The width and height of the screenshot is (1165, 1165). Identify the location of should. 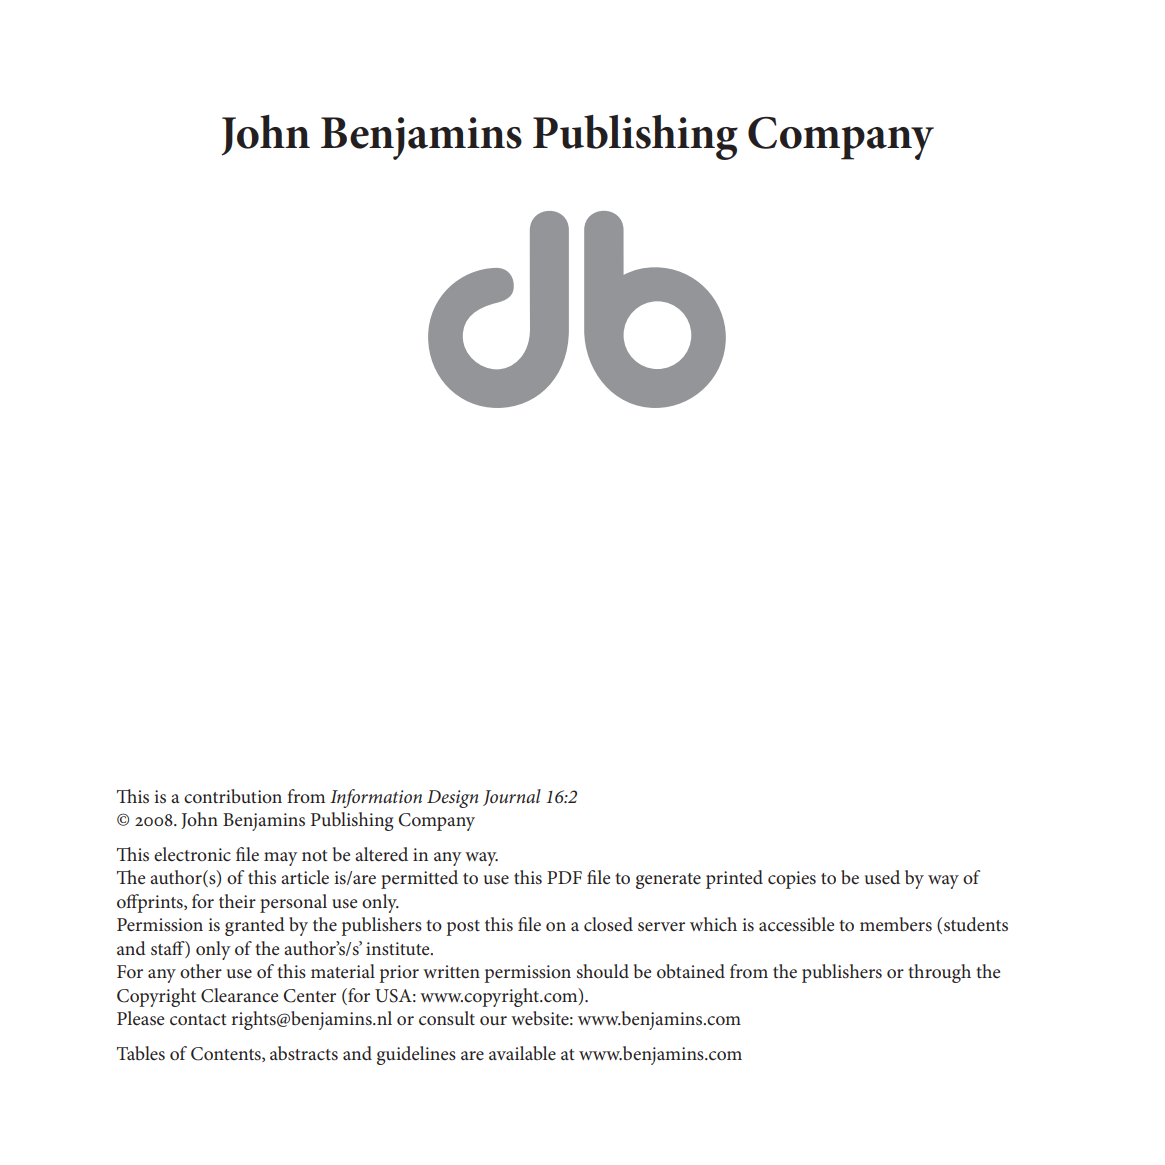
(603, 971).
